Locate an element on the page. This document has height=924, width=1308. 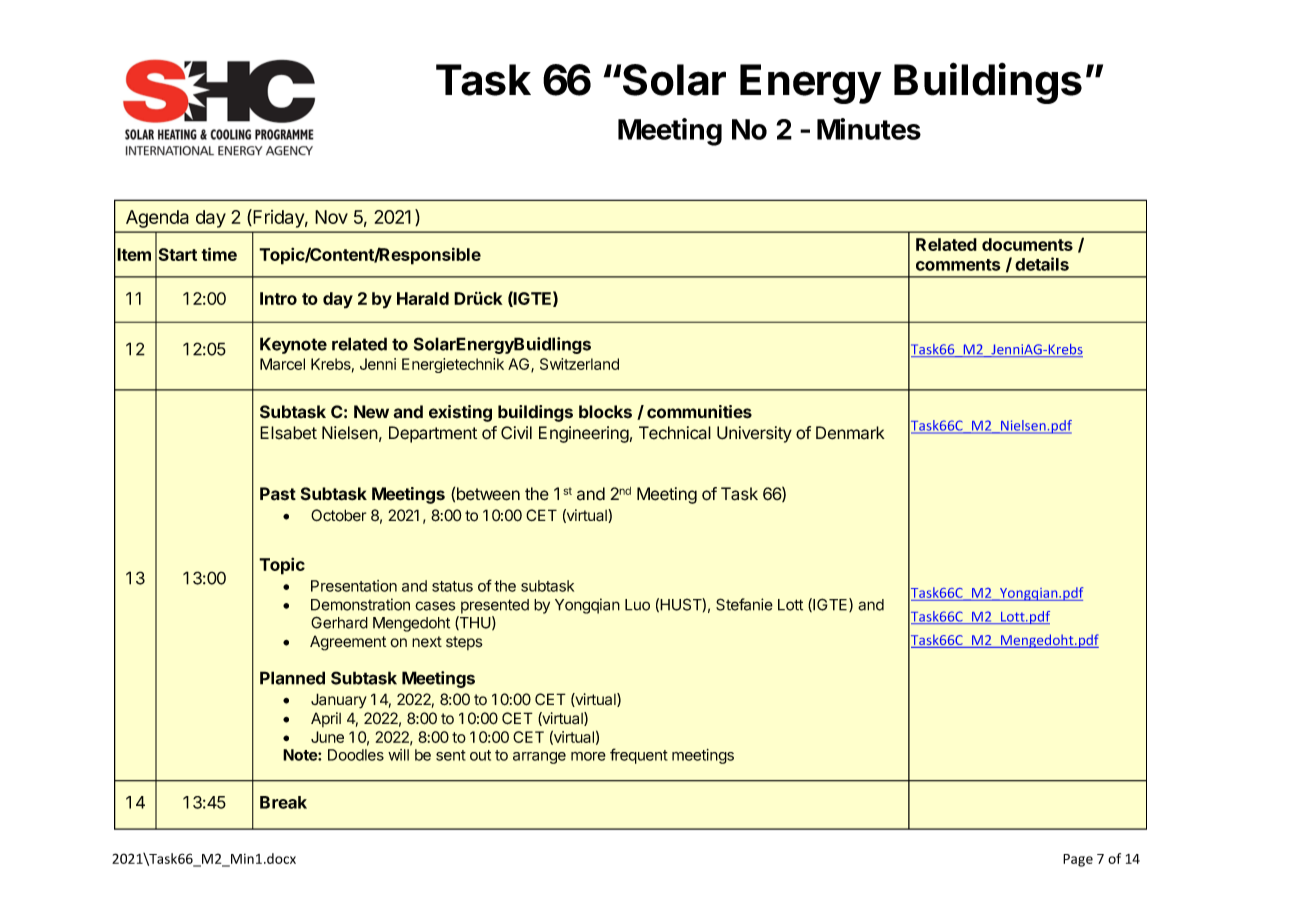
Engineering is located at coordinates (584, 434).
